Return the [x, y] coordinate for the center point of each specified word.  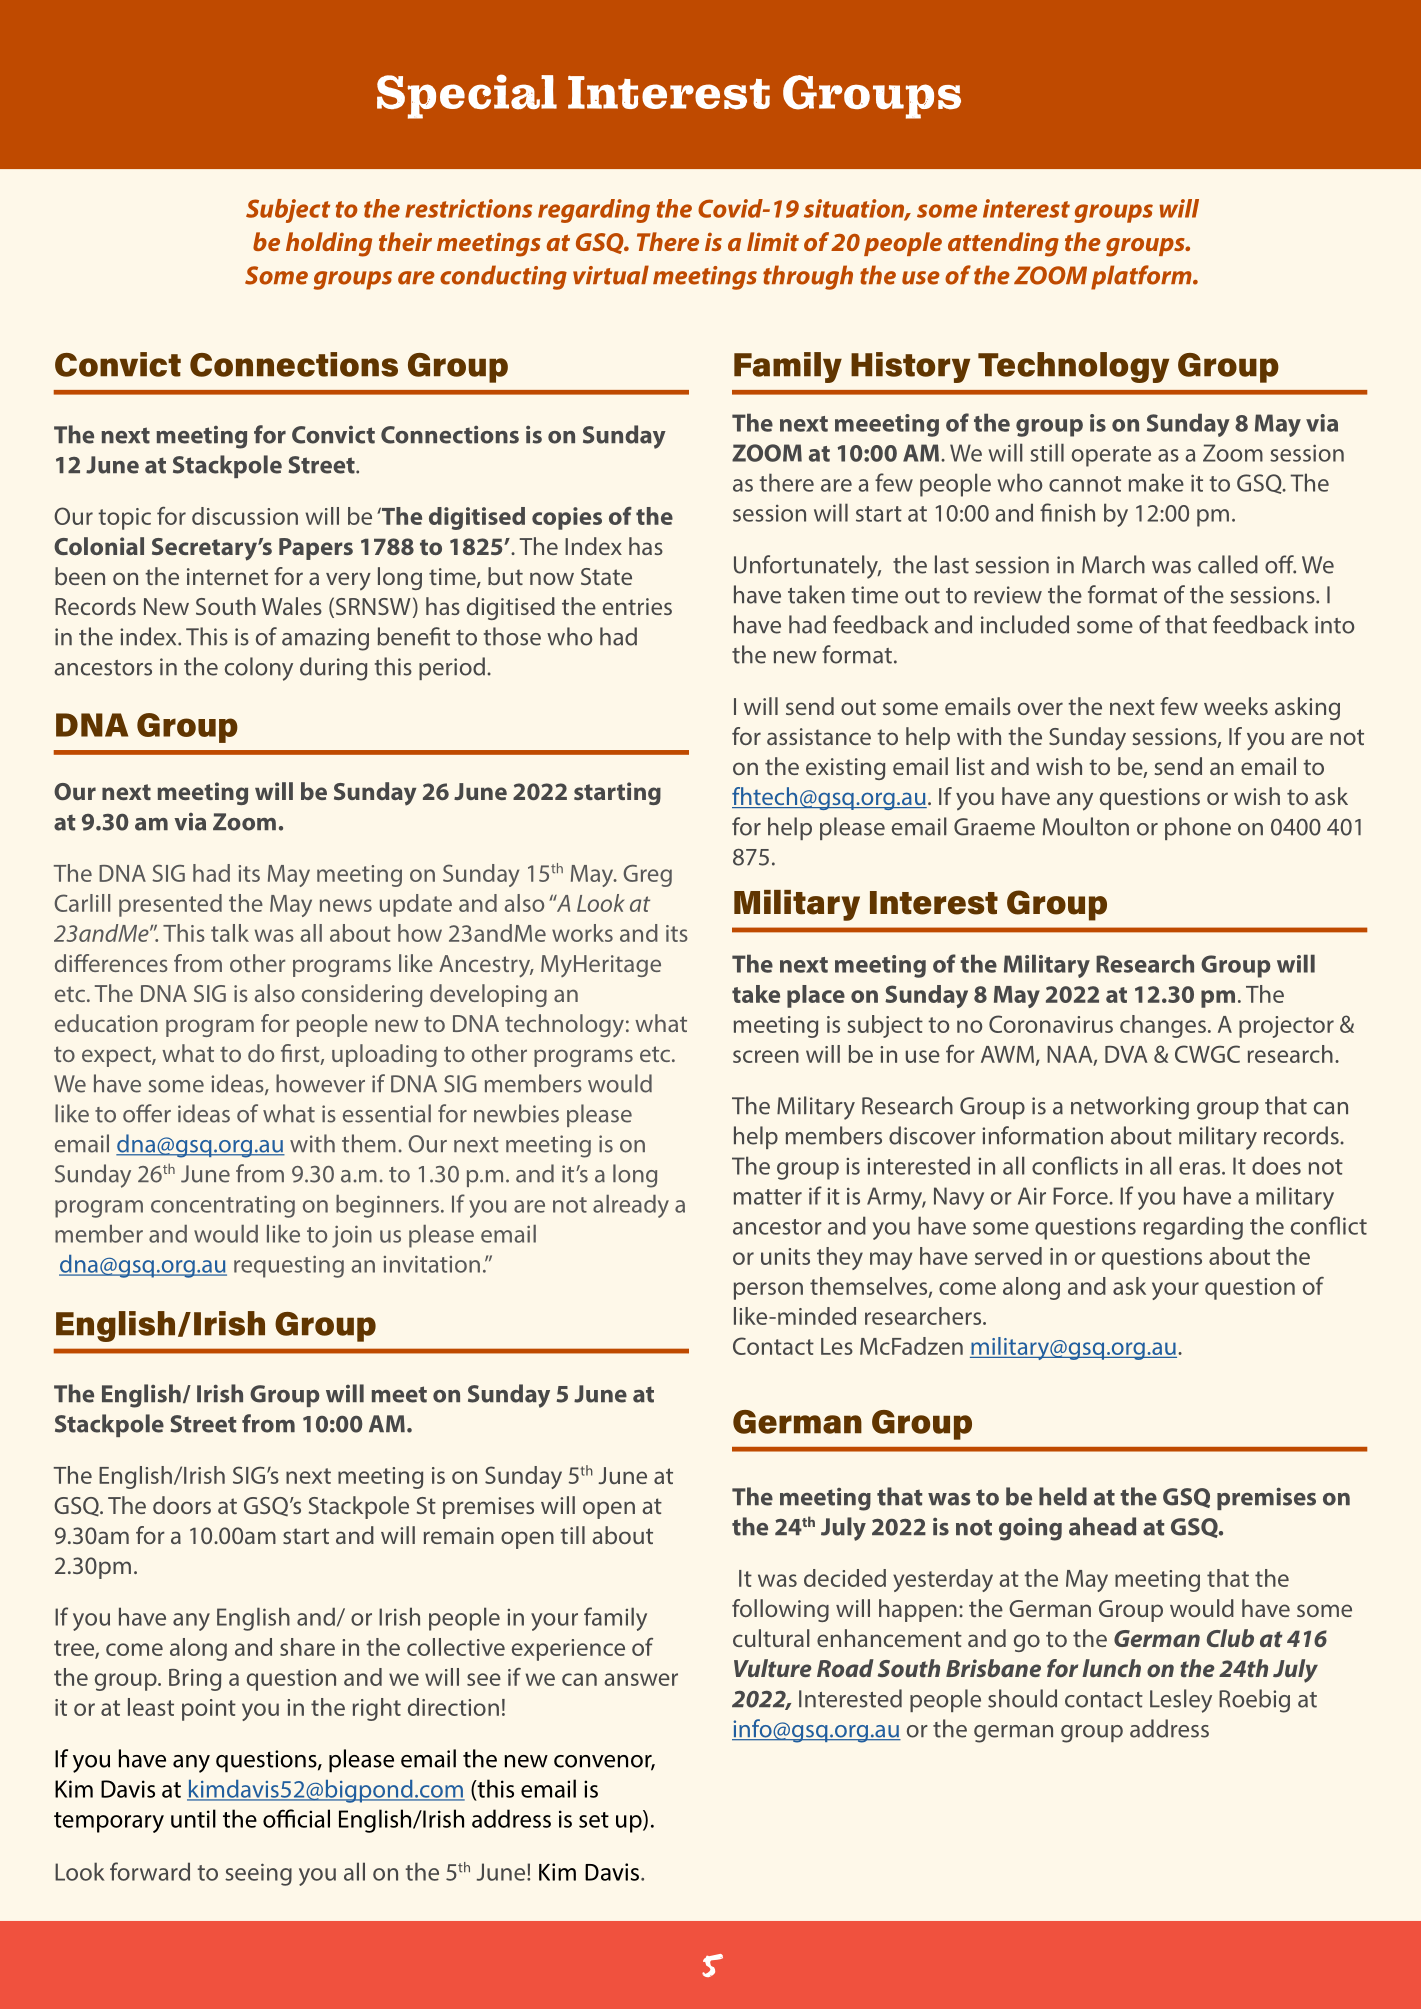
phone [1198, 828]
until [193, 1818]
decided [845, 1578]
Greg [647, 876]
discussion [245, 516]
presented [170, 905]
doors [182, 1505]
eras [1201, 1168]
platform [1142, 277]
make [1156, 482]
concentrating [223, 1207]
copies [567, 518]
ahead [1102, 1526]
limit [773, 241]
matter [768, 1197]
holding [329, 244]
